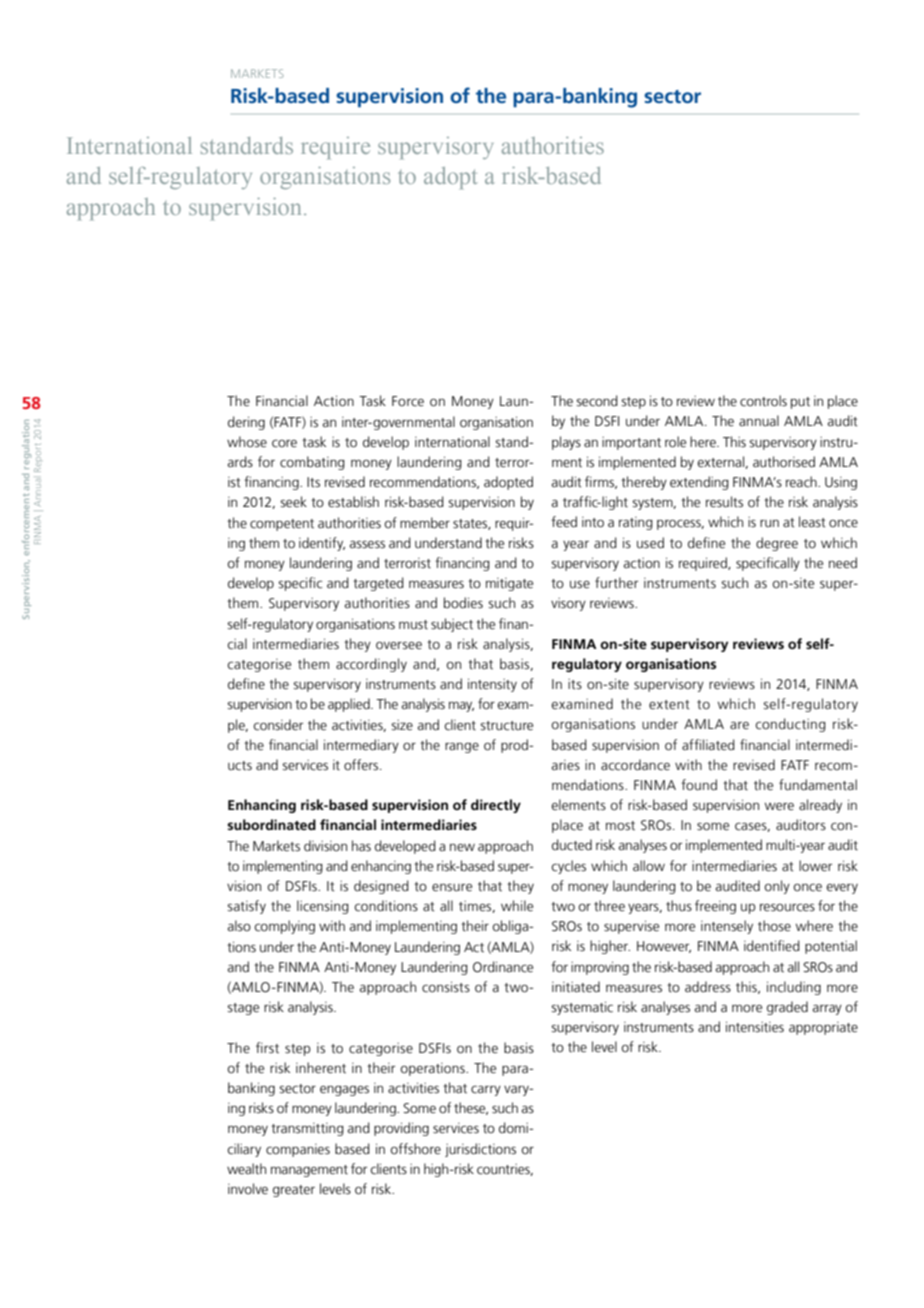 Image resolution: width=924 pixels, height=1308 pixels. I want to click on controls, so click(763, 401).
